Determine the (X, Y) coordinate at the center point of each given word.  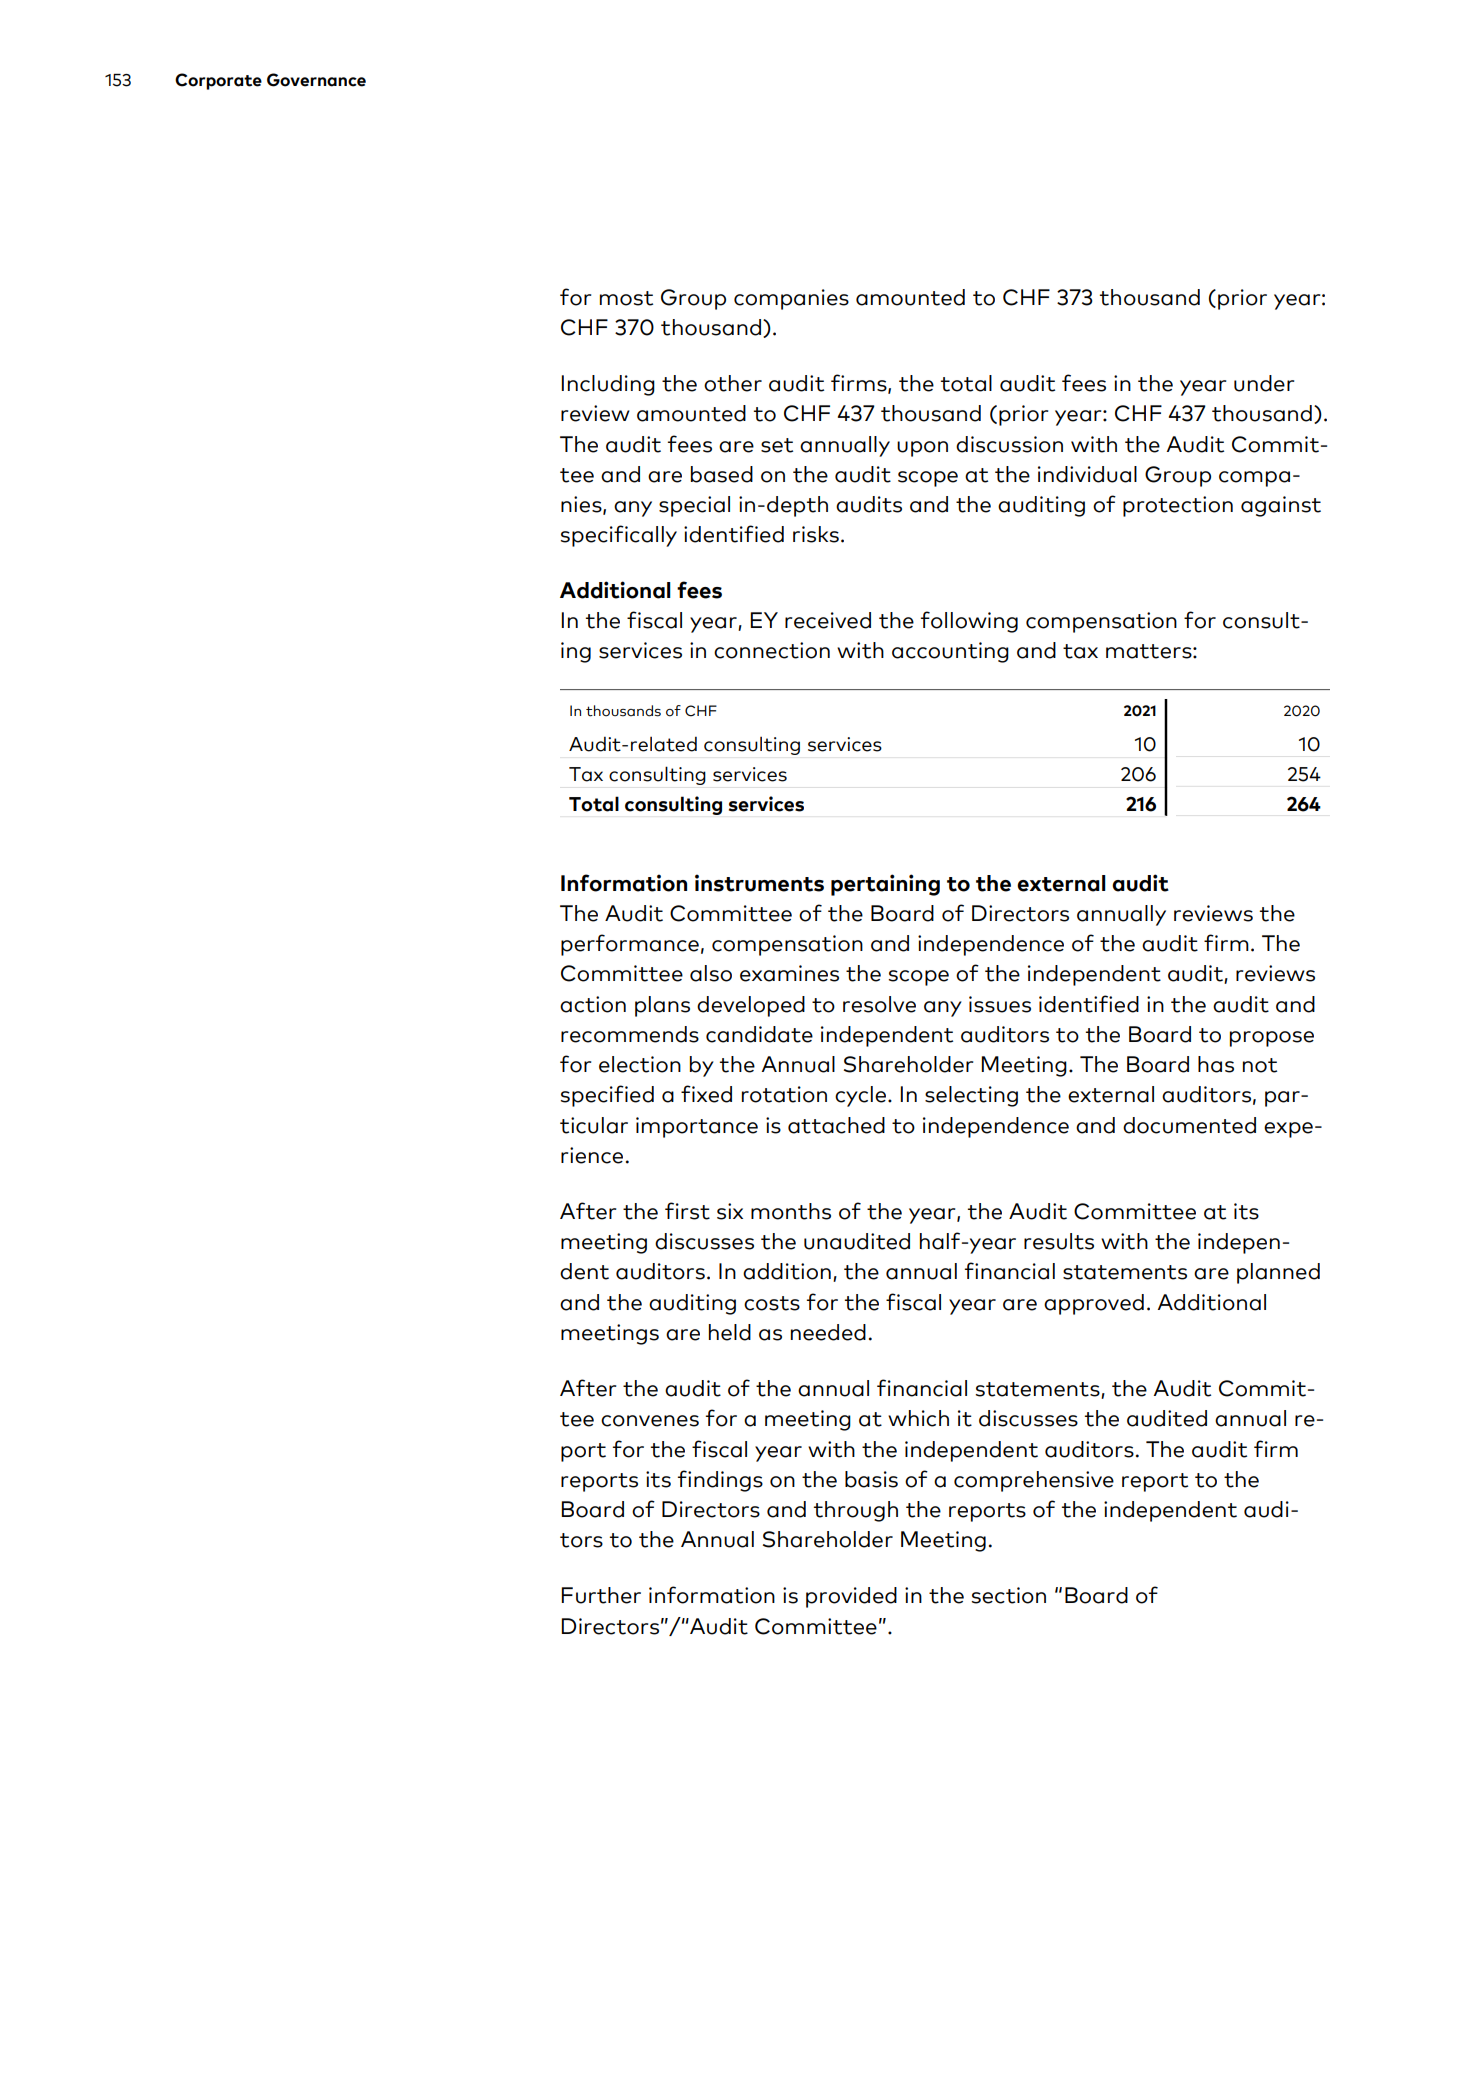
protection (1178, 506)
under (1264, 383)
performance (630, 945)
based (722, 474)
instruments (759, 883)
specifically (619, 536)
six (730, 1211)
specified (607, 1096)
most (626, 298)
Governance (316, 80)
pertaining (885, 885)
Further (601, 1595)
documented (1189, 1125)
